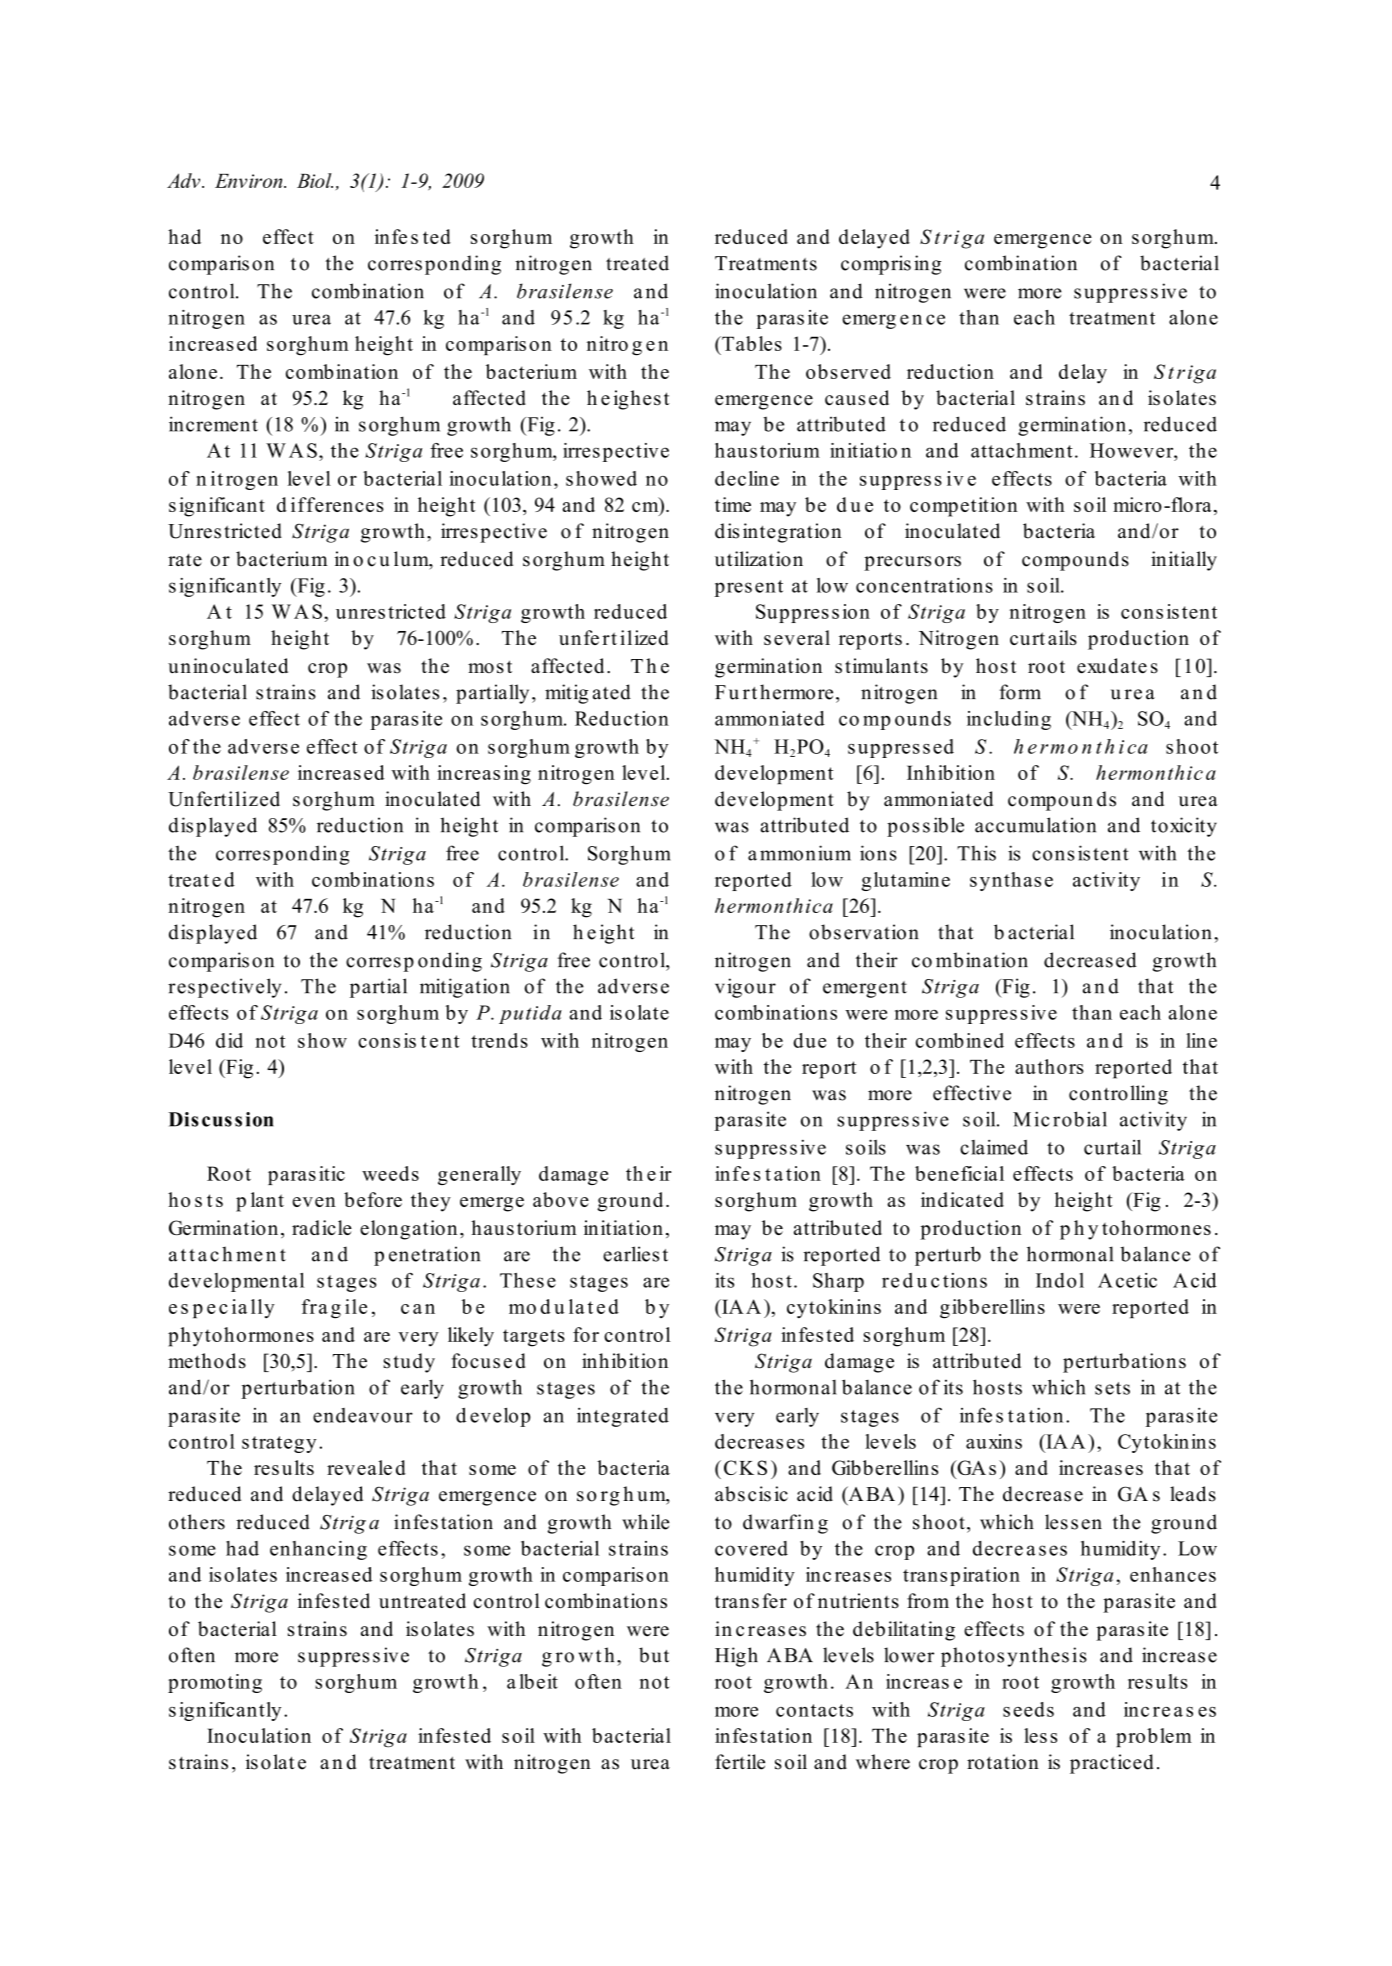 This screenshot has height=1966, width=1392. Describe the element at coordinates (315, 1306) in the screenshot. I see `fra` at that location.
